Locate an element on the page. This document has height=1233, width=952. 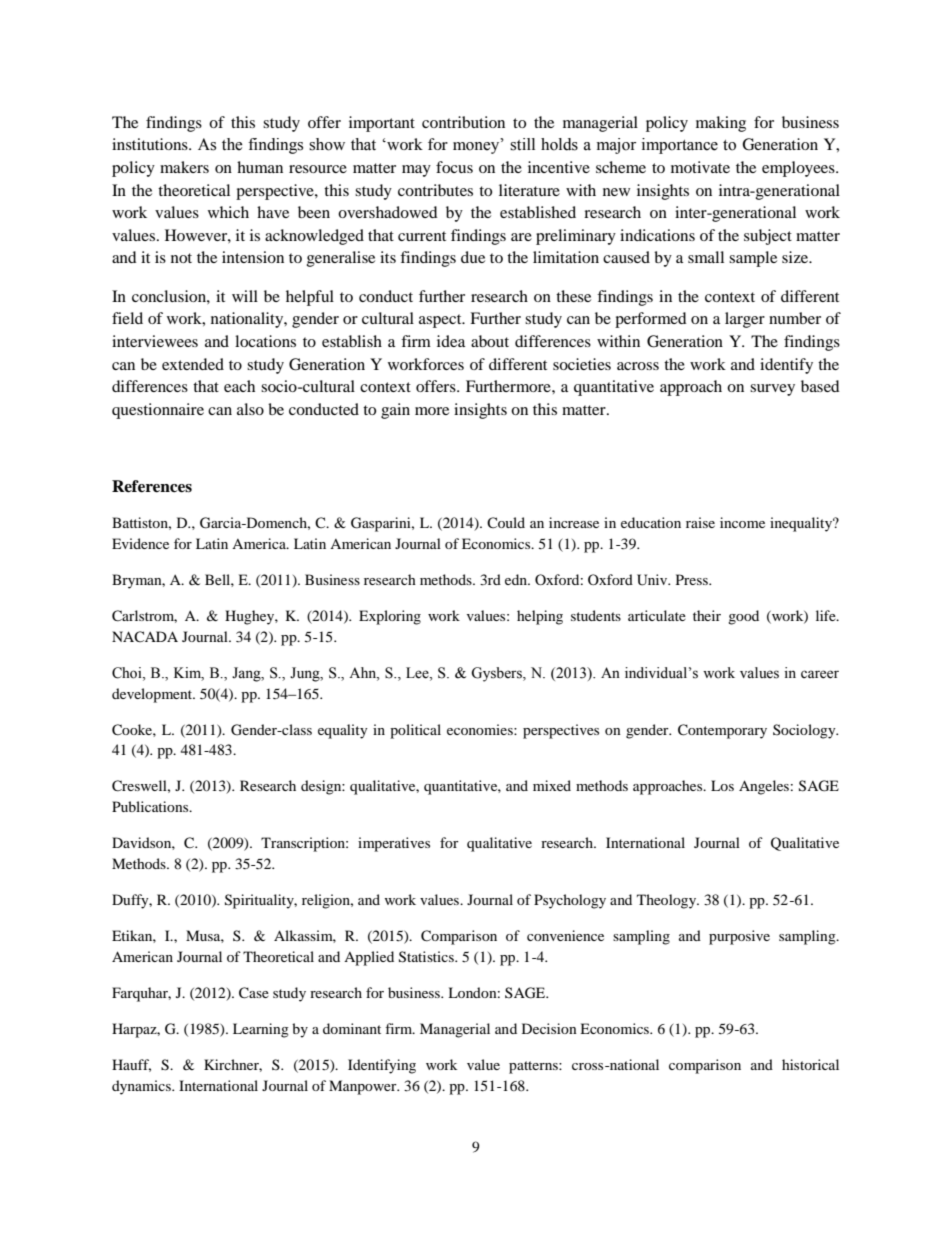
extended is located at coordinates (193, 364).
